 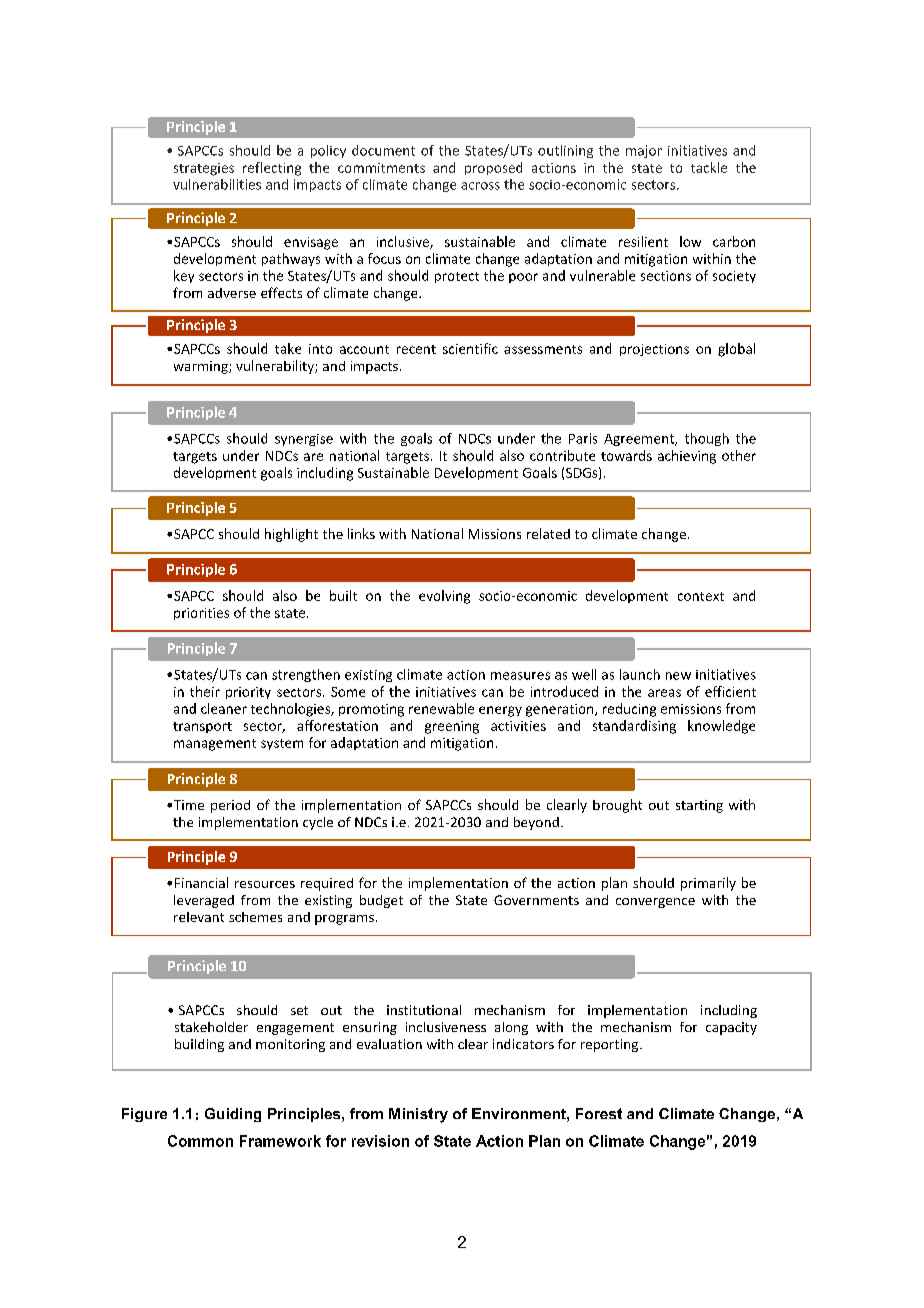 I want to click on major, so click(x=644, y=151).
